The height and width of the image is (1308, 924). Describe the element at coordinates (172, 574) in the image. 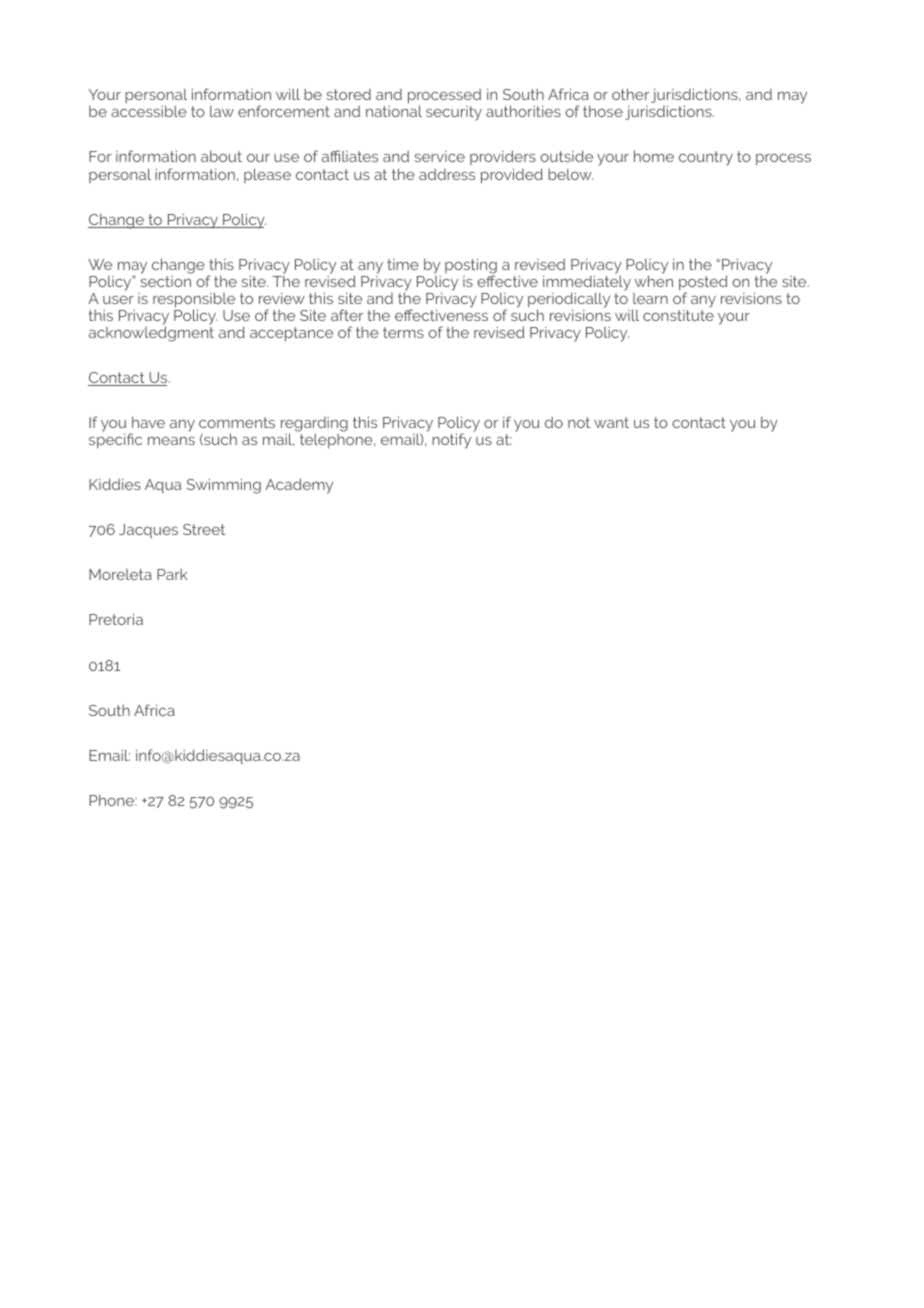

I see `Park` at that location.
